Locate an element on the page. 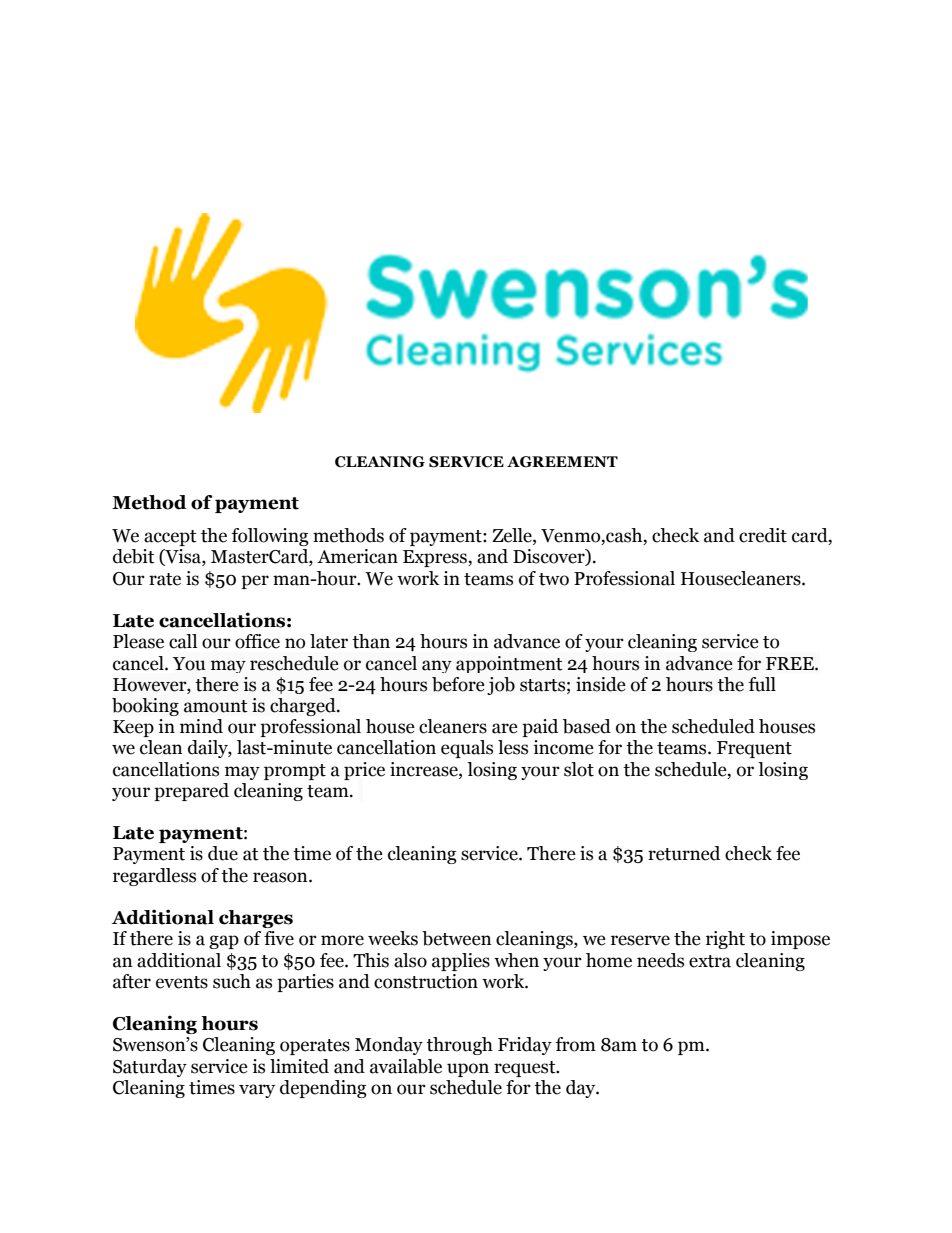 The image size is (952, 1233). AGREEMENT is located at coordinates (562, 462).
